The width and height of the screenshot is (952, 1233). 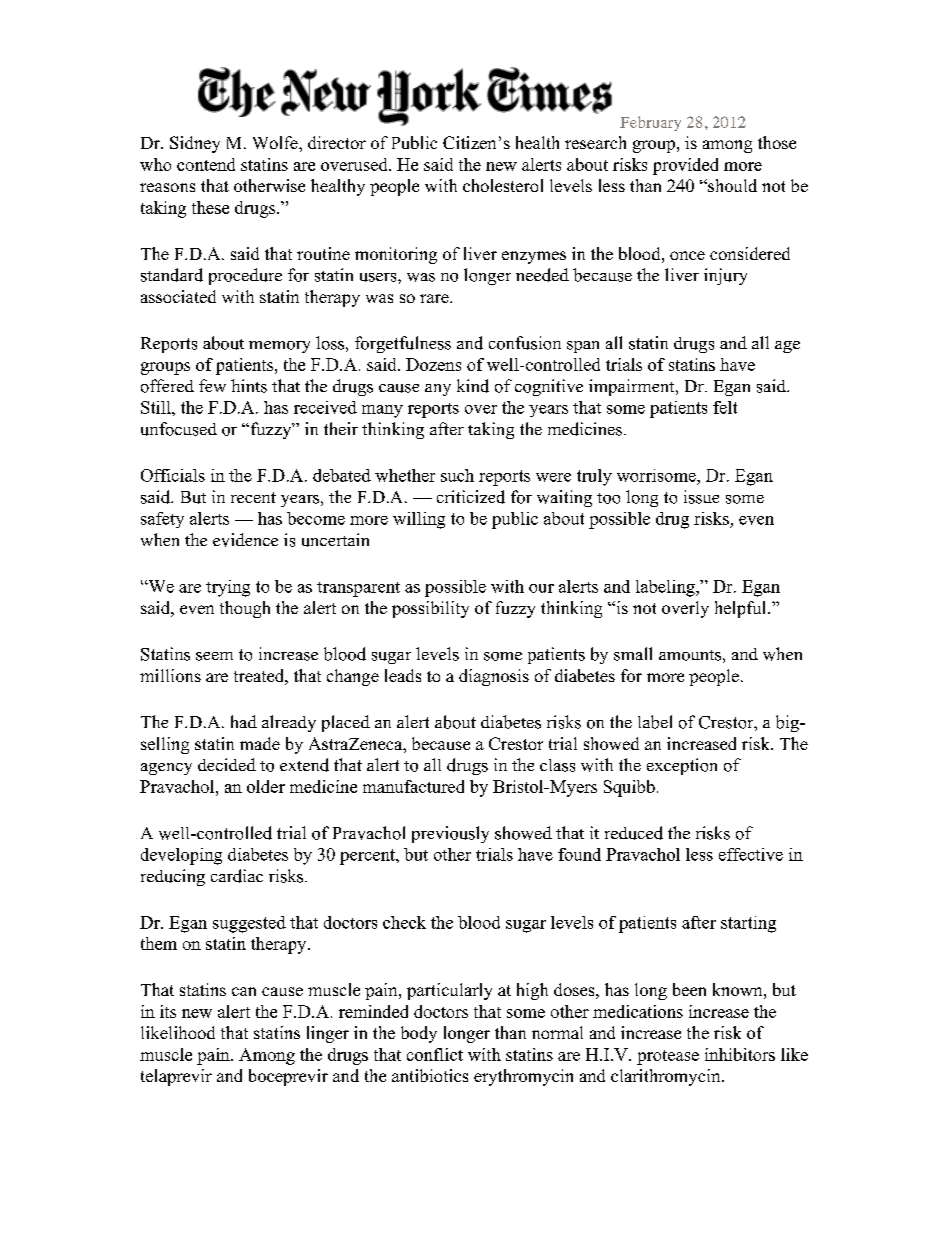 I want to click on kind, so click(x=473, y=386).
